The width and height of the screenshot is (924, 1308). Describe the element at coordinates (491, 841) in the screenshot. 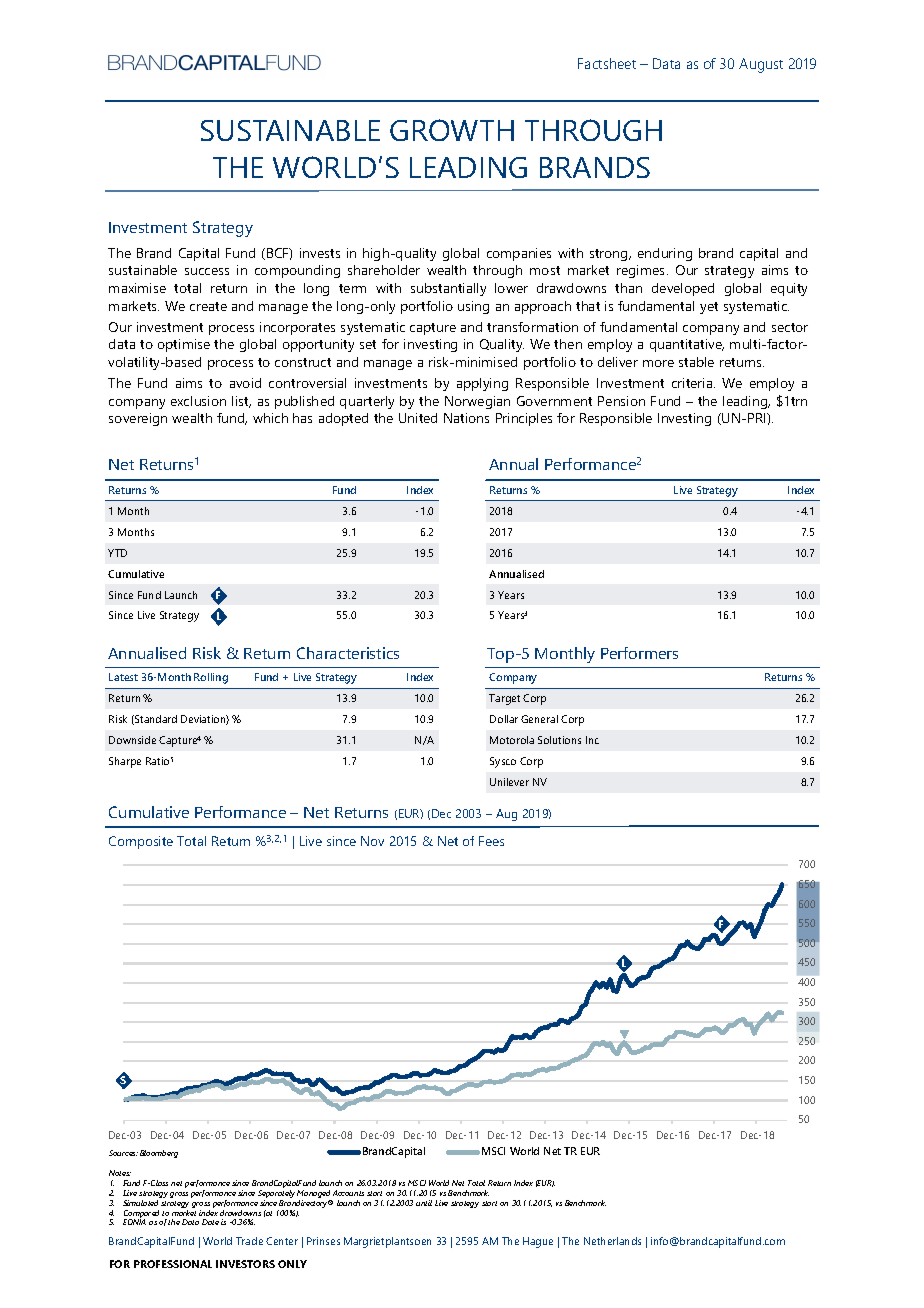

I see `Fees` at that location.
